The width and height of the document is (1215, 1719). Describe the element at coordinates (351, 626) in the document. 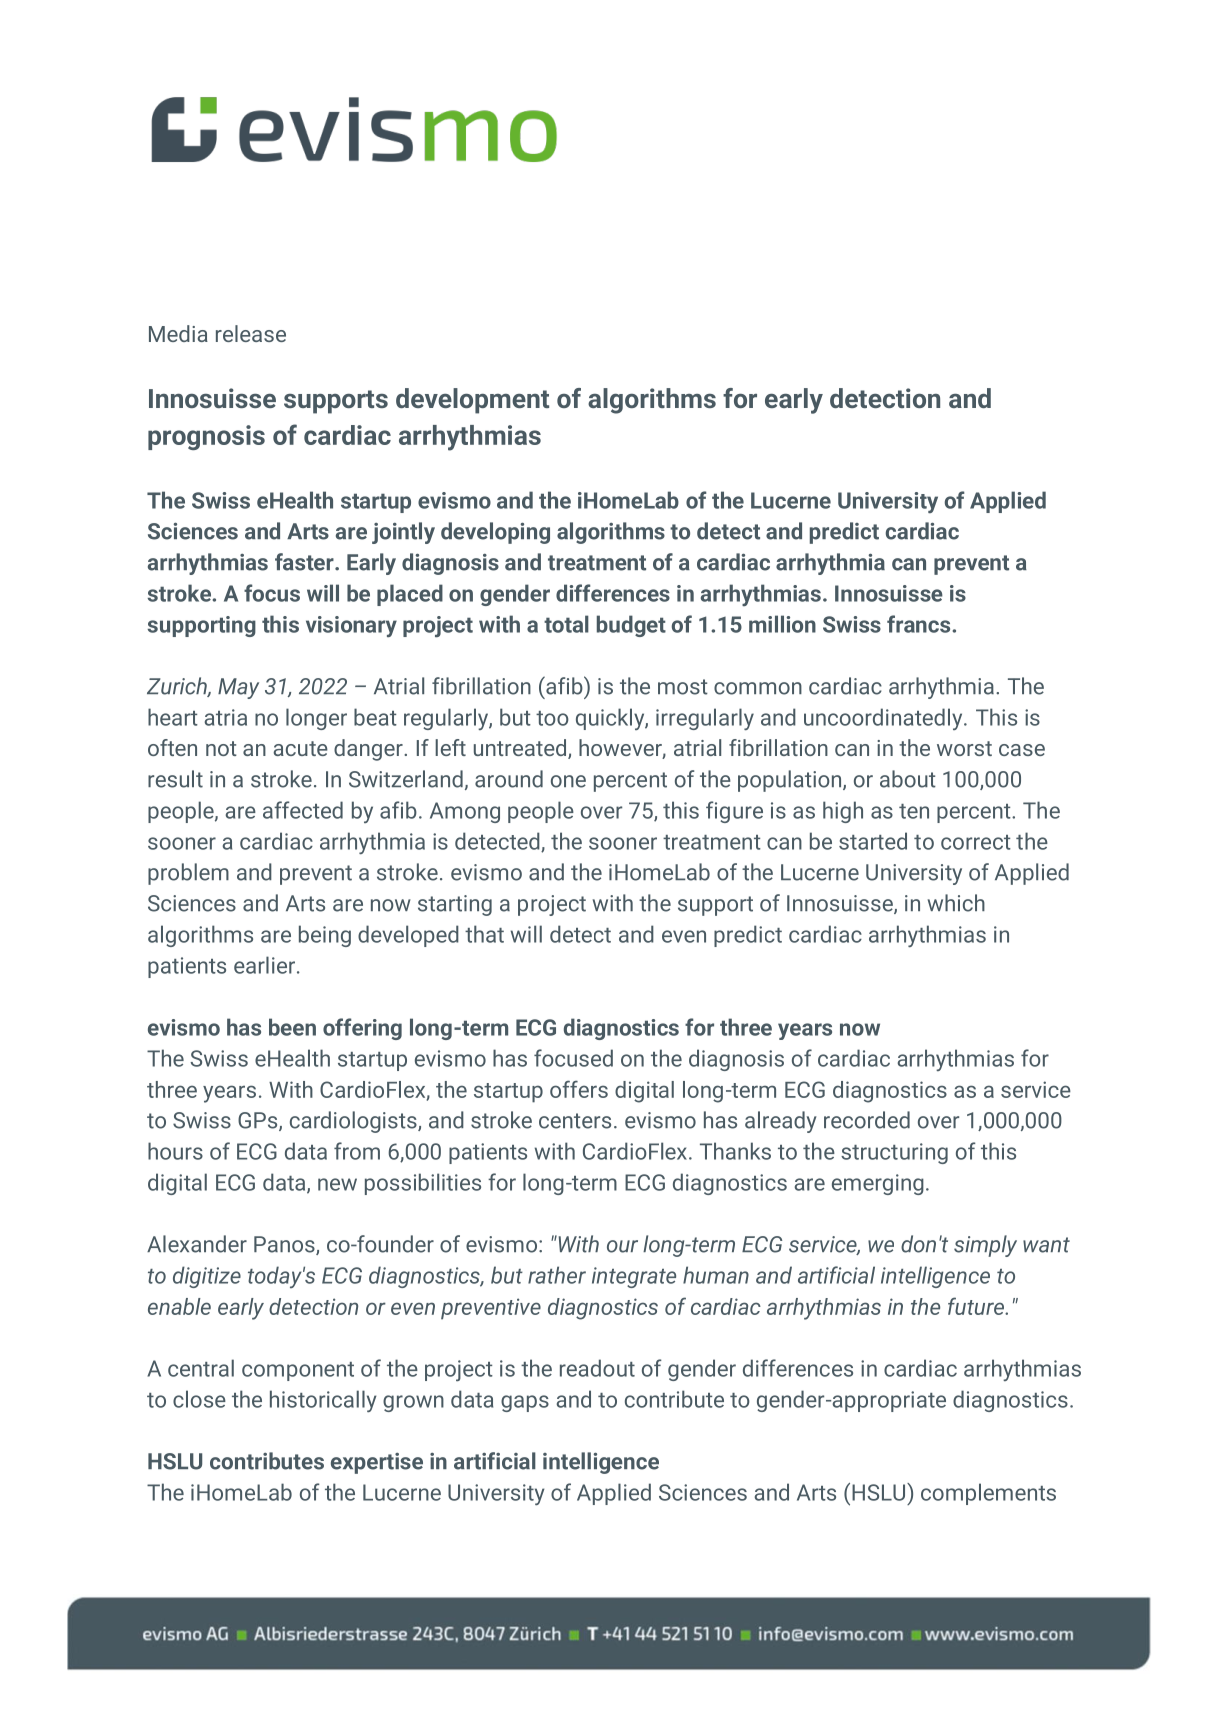

I see `visionary` at that location.
